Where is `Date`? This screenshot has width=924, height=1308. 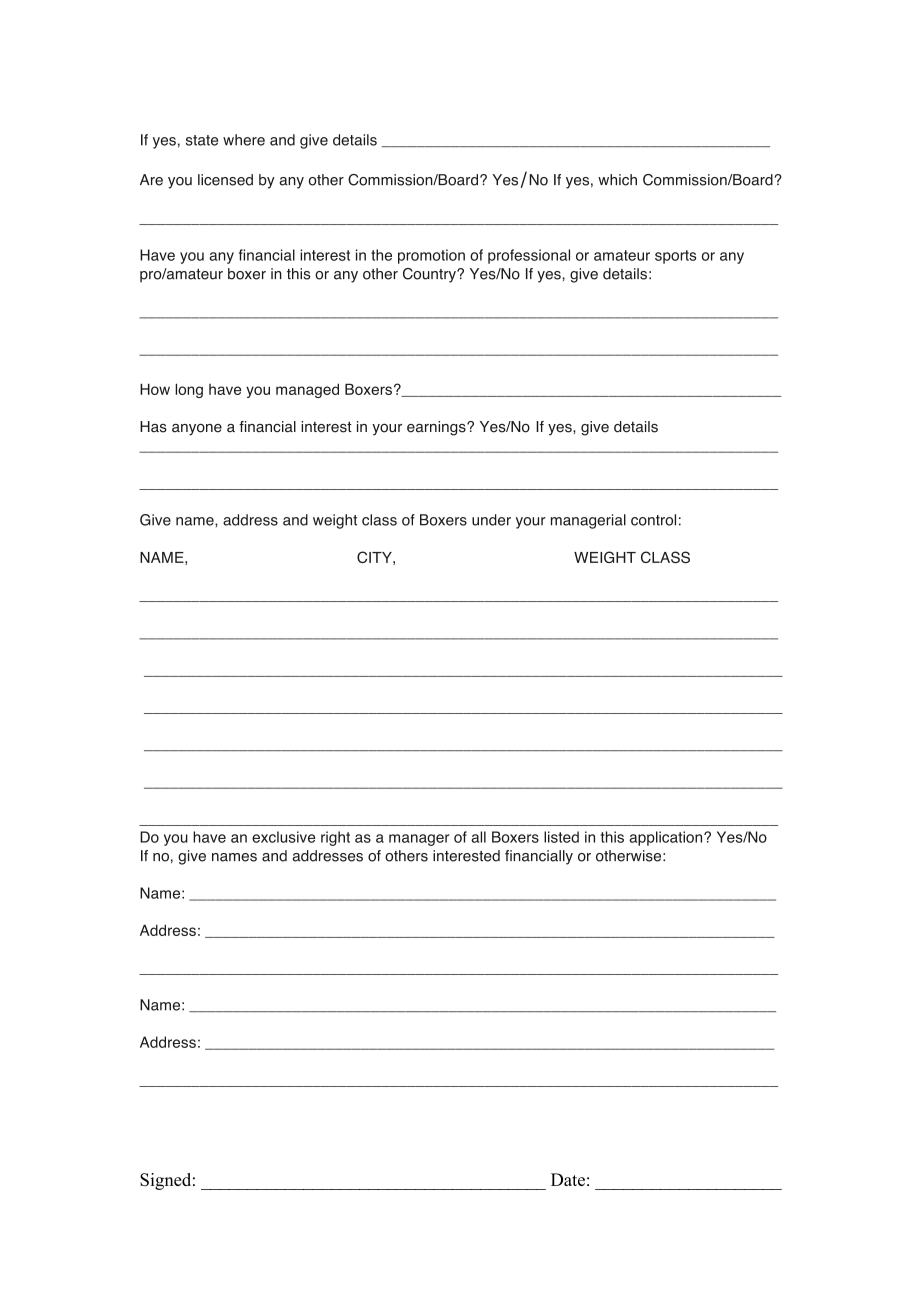
Date is located at coordinates (568, 1179).
